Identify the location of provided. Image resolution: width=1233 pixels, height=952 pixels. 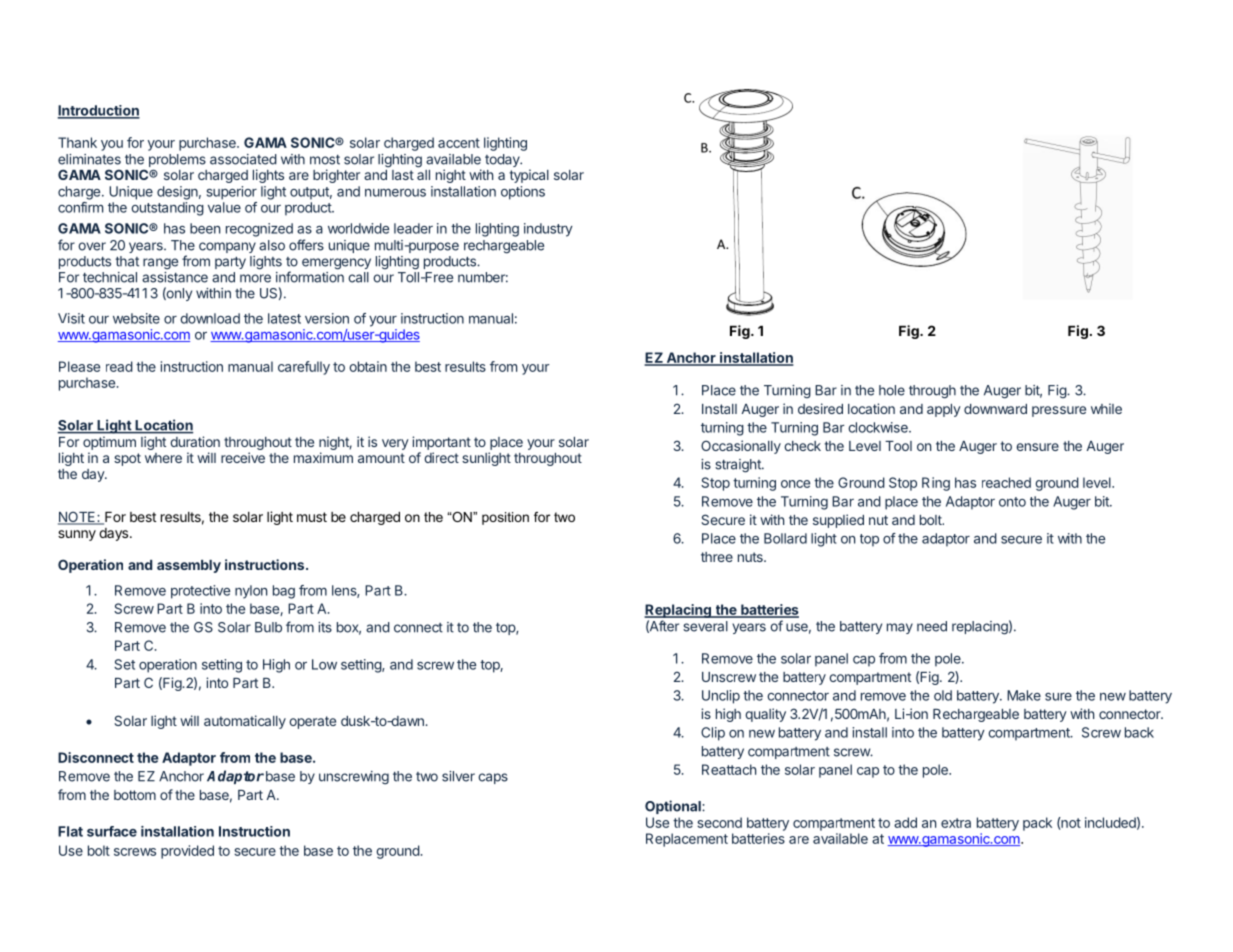
(187, 852).
